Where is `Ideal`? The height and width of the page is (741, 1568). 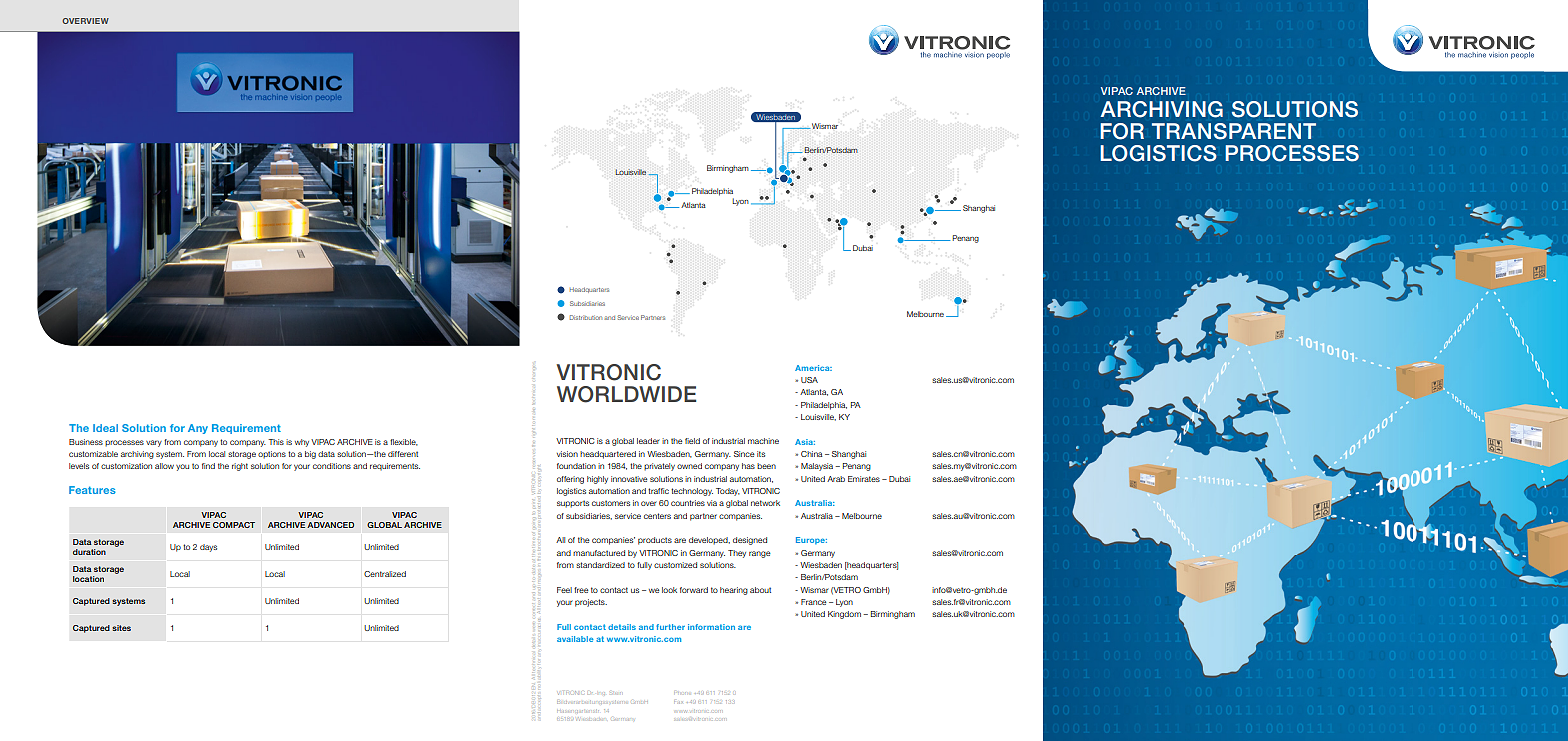
Ideal is located at coordinates (105, 428).
